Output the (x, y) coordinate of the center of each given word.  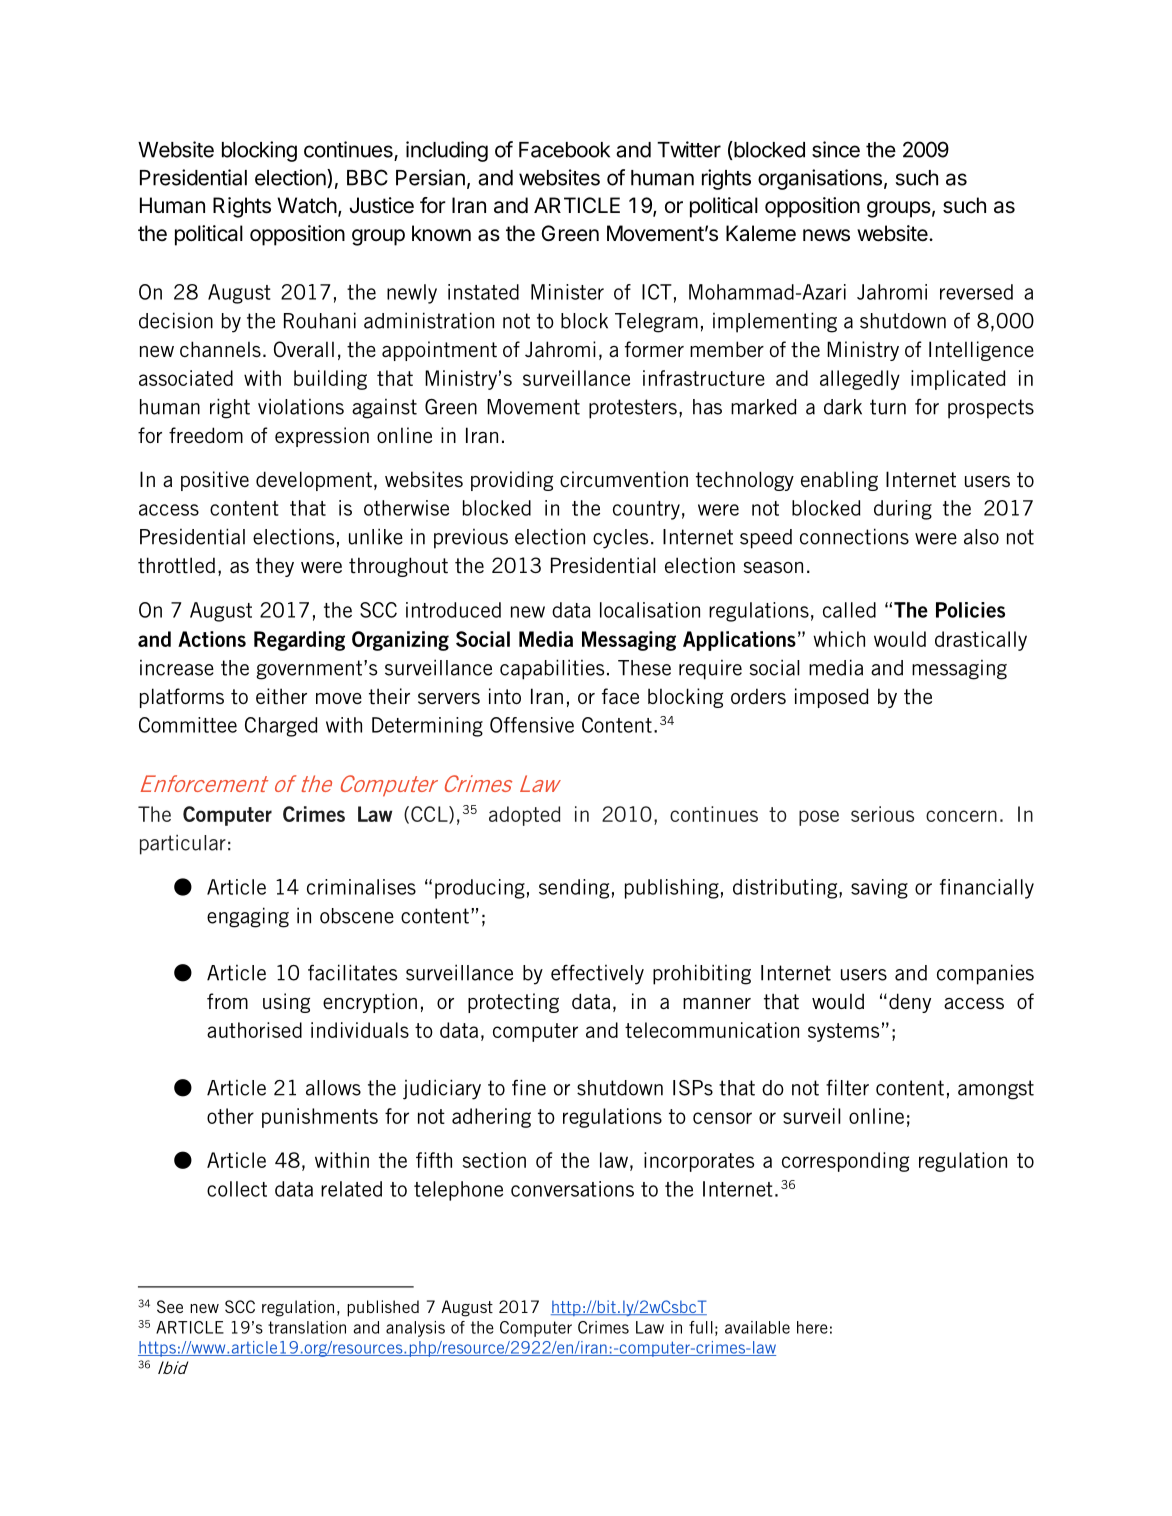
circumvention (624, 479)
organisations (820, 179)
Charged (281, 727)
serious (882, 814)
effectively (597, 975)
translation (307, 1327)
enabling (839, 481)
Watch (307, 205)
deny (910, 1003)
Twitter (689, 149)
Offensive (532, 725)
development (314, 481)
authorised (254, 1030)
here (812, 1327)
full (701, 1327)
